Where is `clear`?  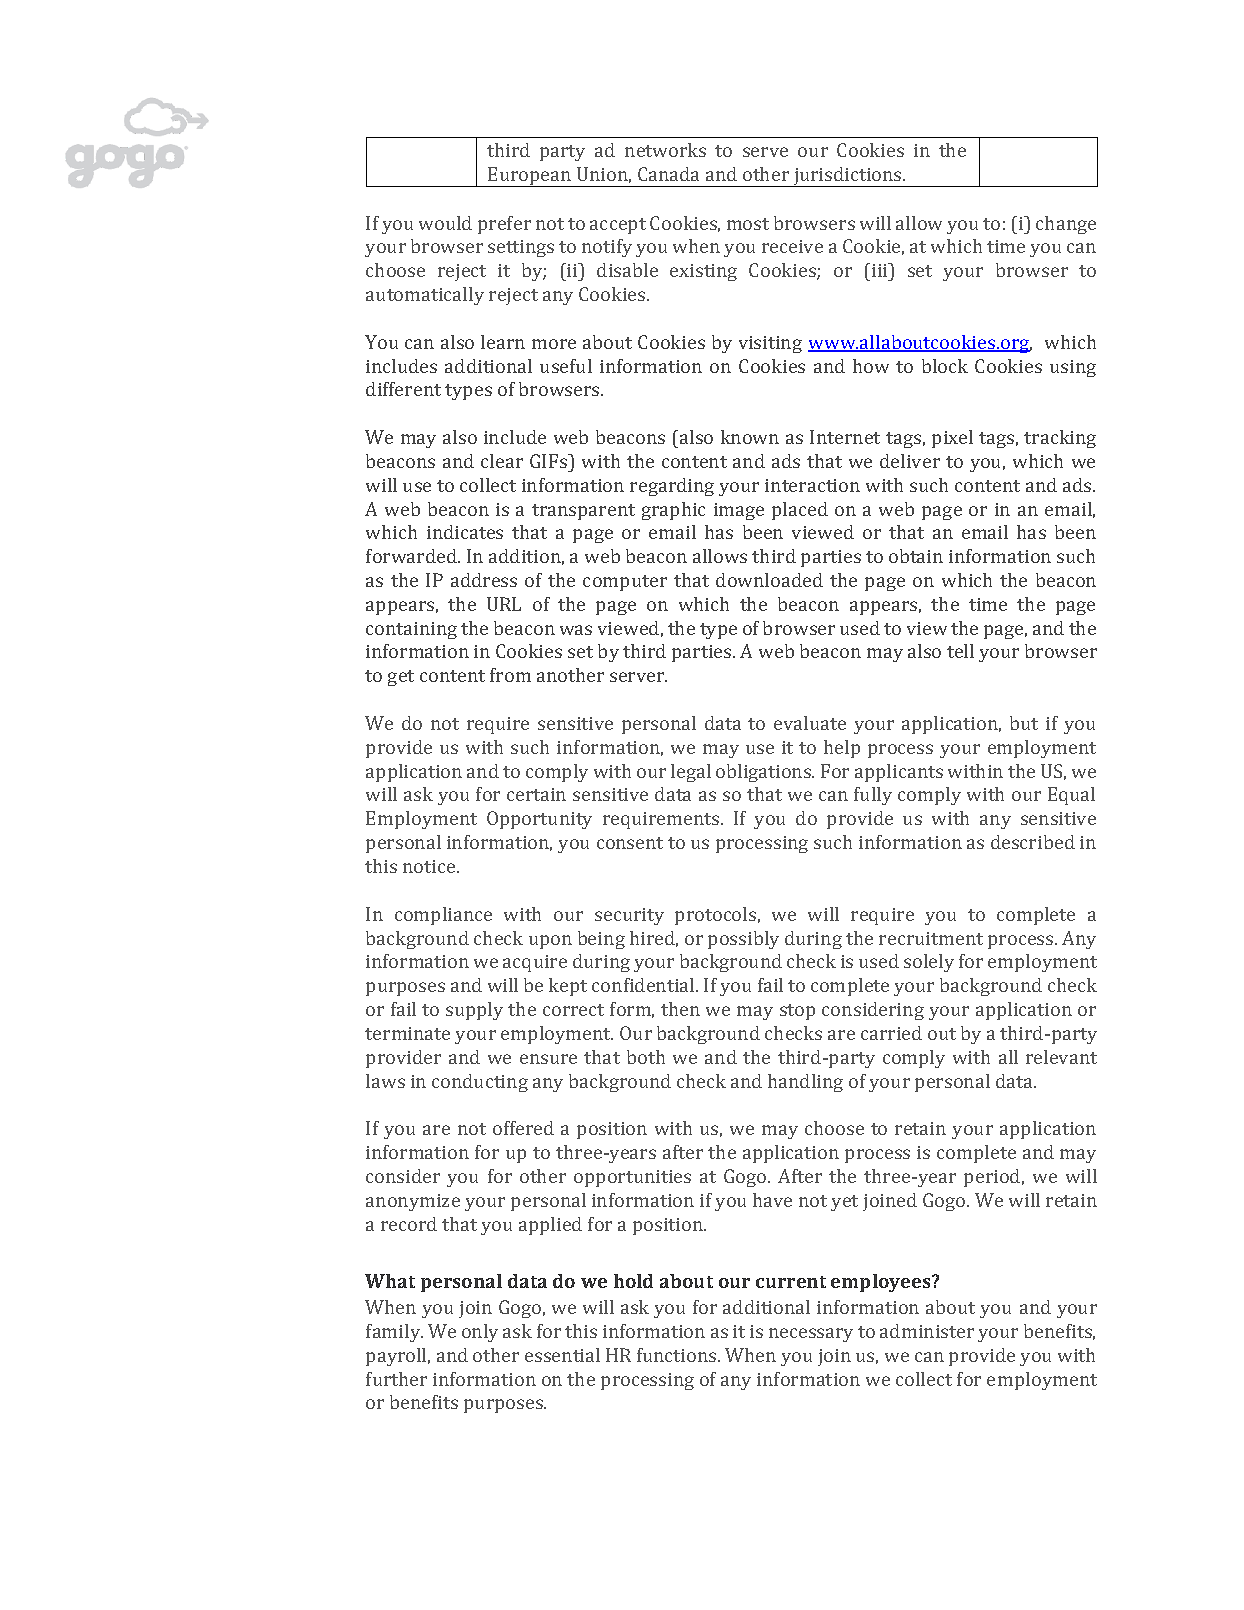
clear is located at coordinates (502, 461).
